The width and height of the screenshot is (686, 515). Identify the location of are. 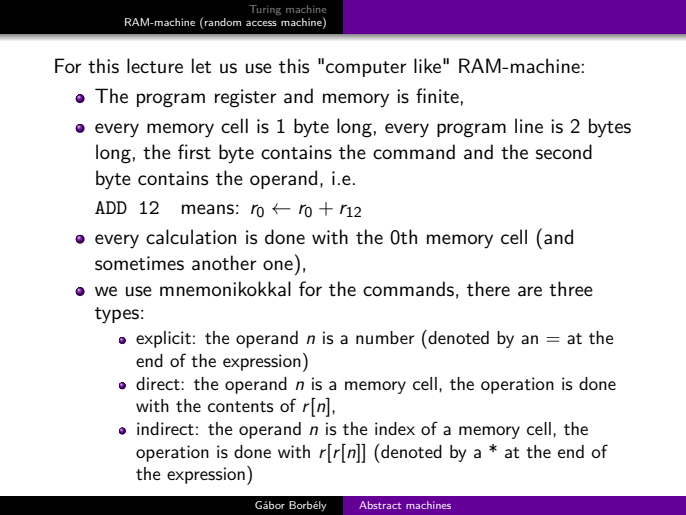
(530, 291).
